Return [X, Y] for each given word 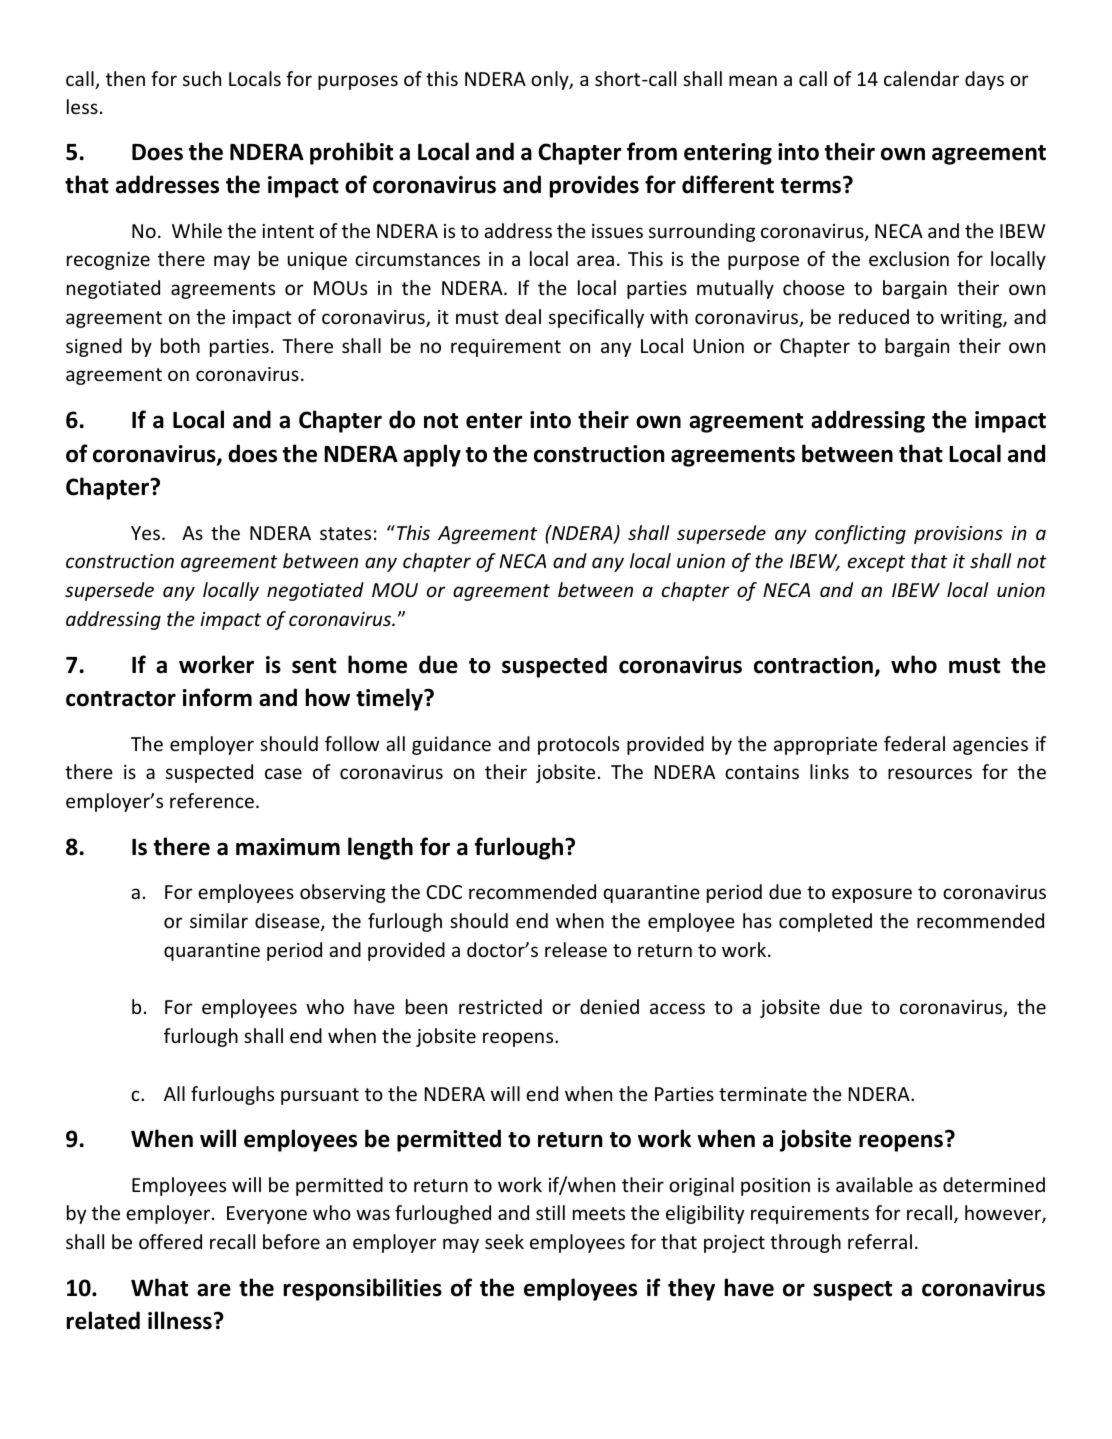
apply [432, 455]
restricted [500, 1006]
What [159, 1287]
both [180, 345]
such [202, 78]
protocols [578, 745]
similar [219, 920]
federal [914, 743]
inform [217, 697]
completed [825, 922]
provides [594, 186]
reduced [874, 316]
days [984, 80]
